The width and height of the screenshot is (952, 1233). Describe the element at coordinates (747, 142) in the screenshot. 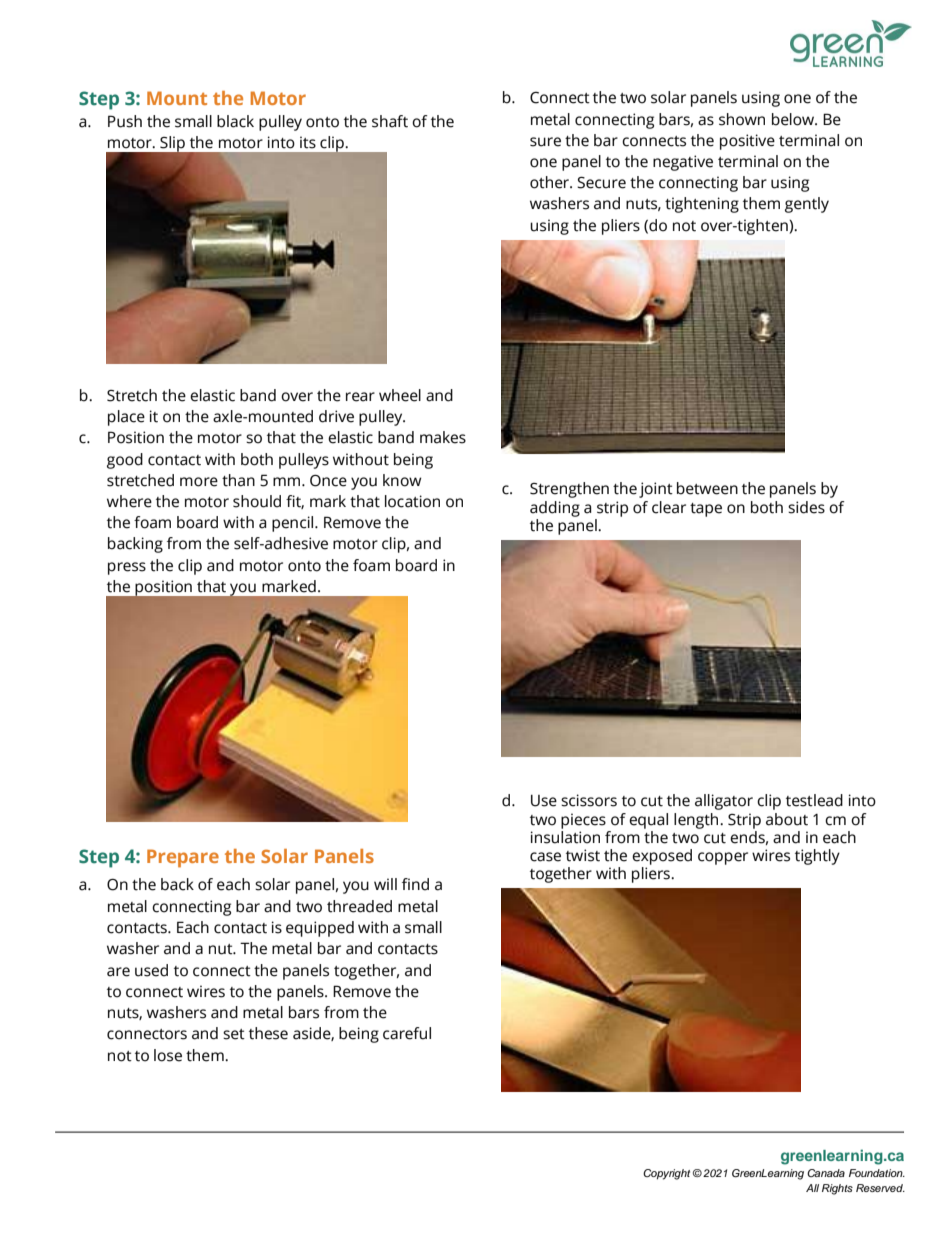

I see `positive` at that location.
